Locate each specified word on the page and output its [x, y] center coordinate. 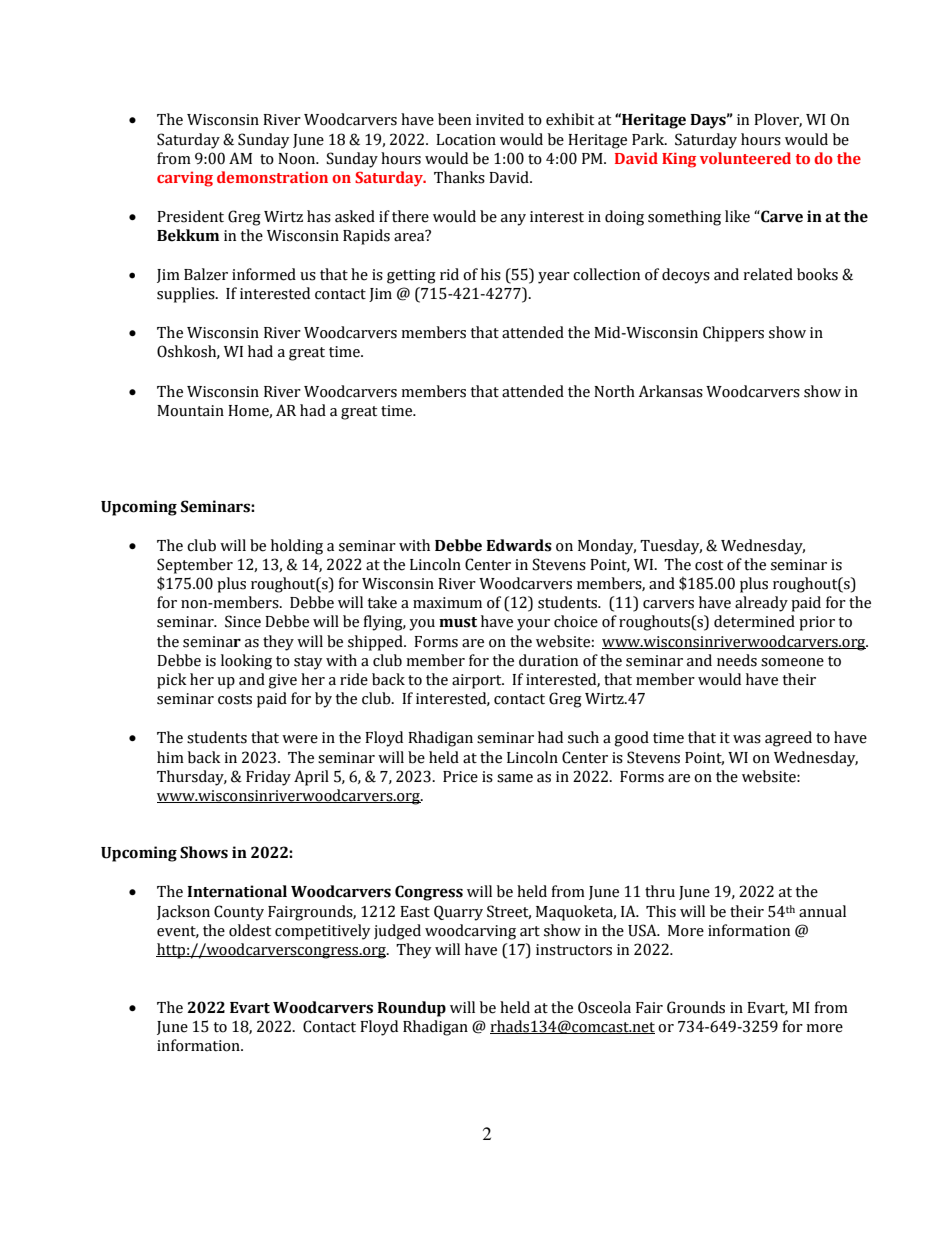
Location [466, 140]
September [195, 566]
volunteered [745, 158]
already [761, 604]
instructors [574, 950]
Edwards [519, 545]
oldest [250, 930]
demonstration [272, 177]
